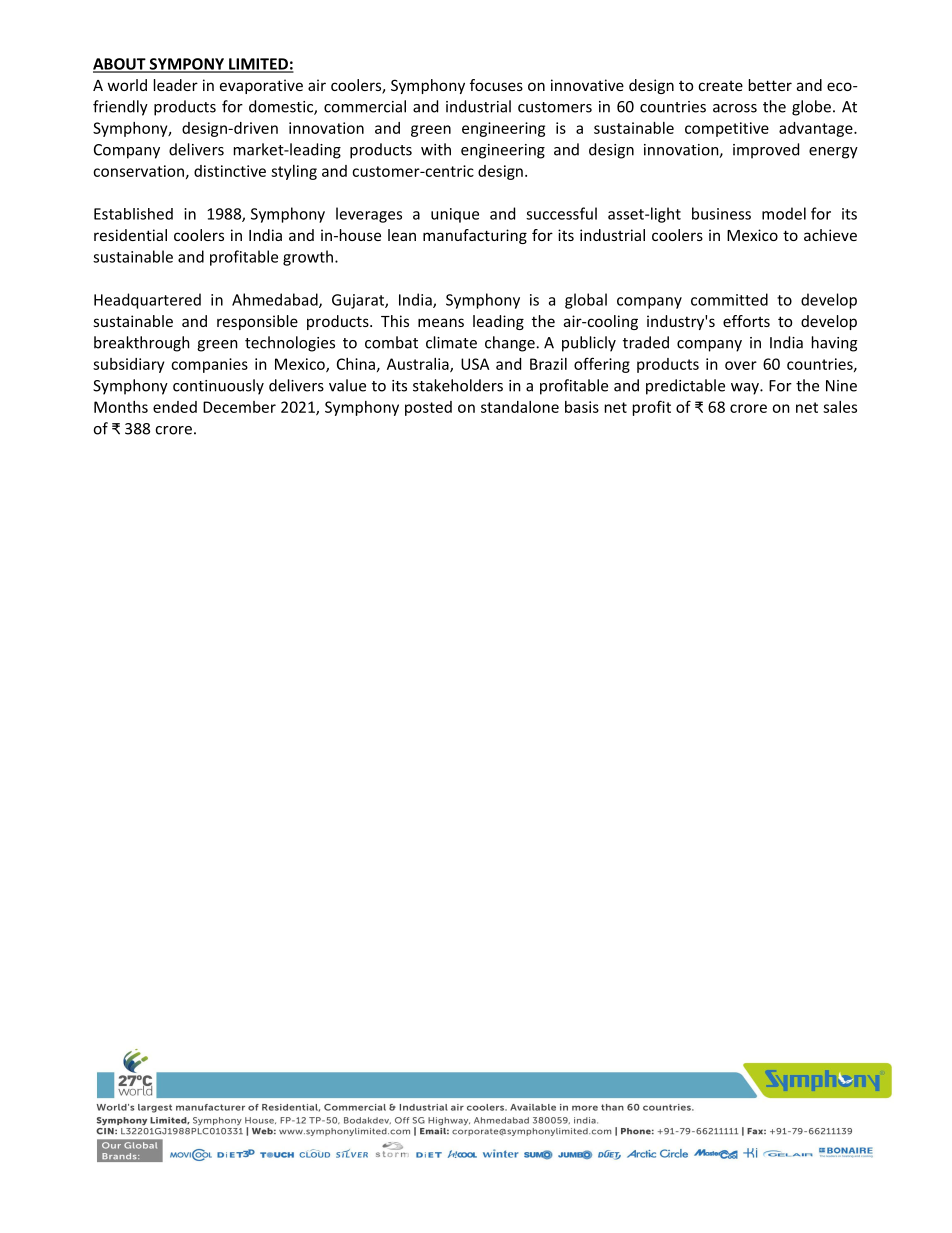 The height and width of the document is (1233, 952). What do you see at coordinates (130, 235) in the document?
I see `residential` at bounding box center [130, 235].
